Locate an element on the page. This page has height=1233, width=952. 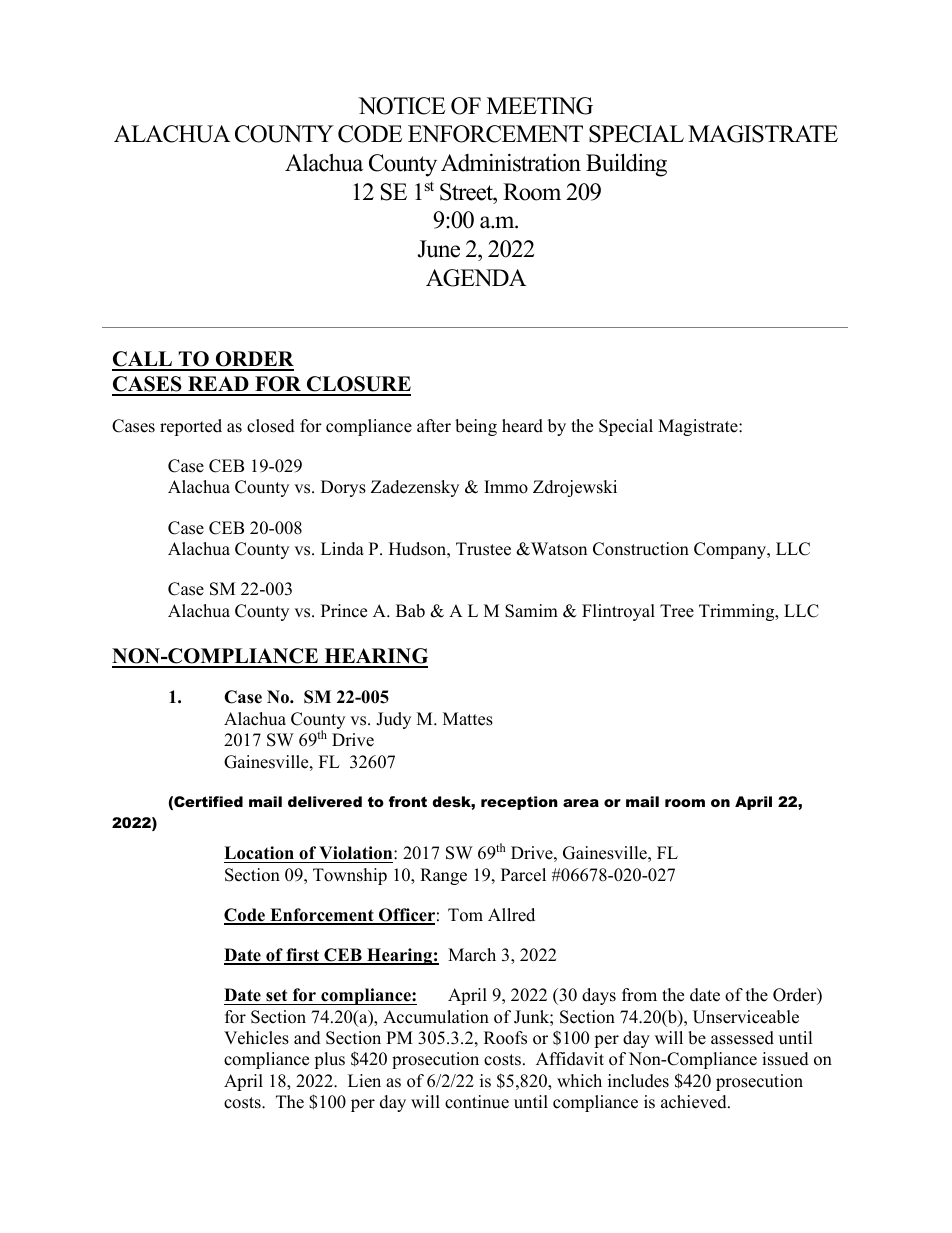
area is located at coordinates (581, 803).
